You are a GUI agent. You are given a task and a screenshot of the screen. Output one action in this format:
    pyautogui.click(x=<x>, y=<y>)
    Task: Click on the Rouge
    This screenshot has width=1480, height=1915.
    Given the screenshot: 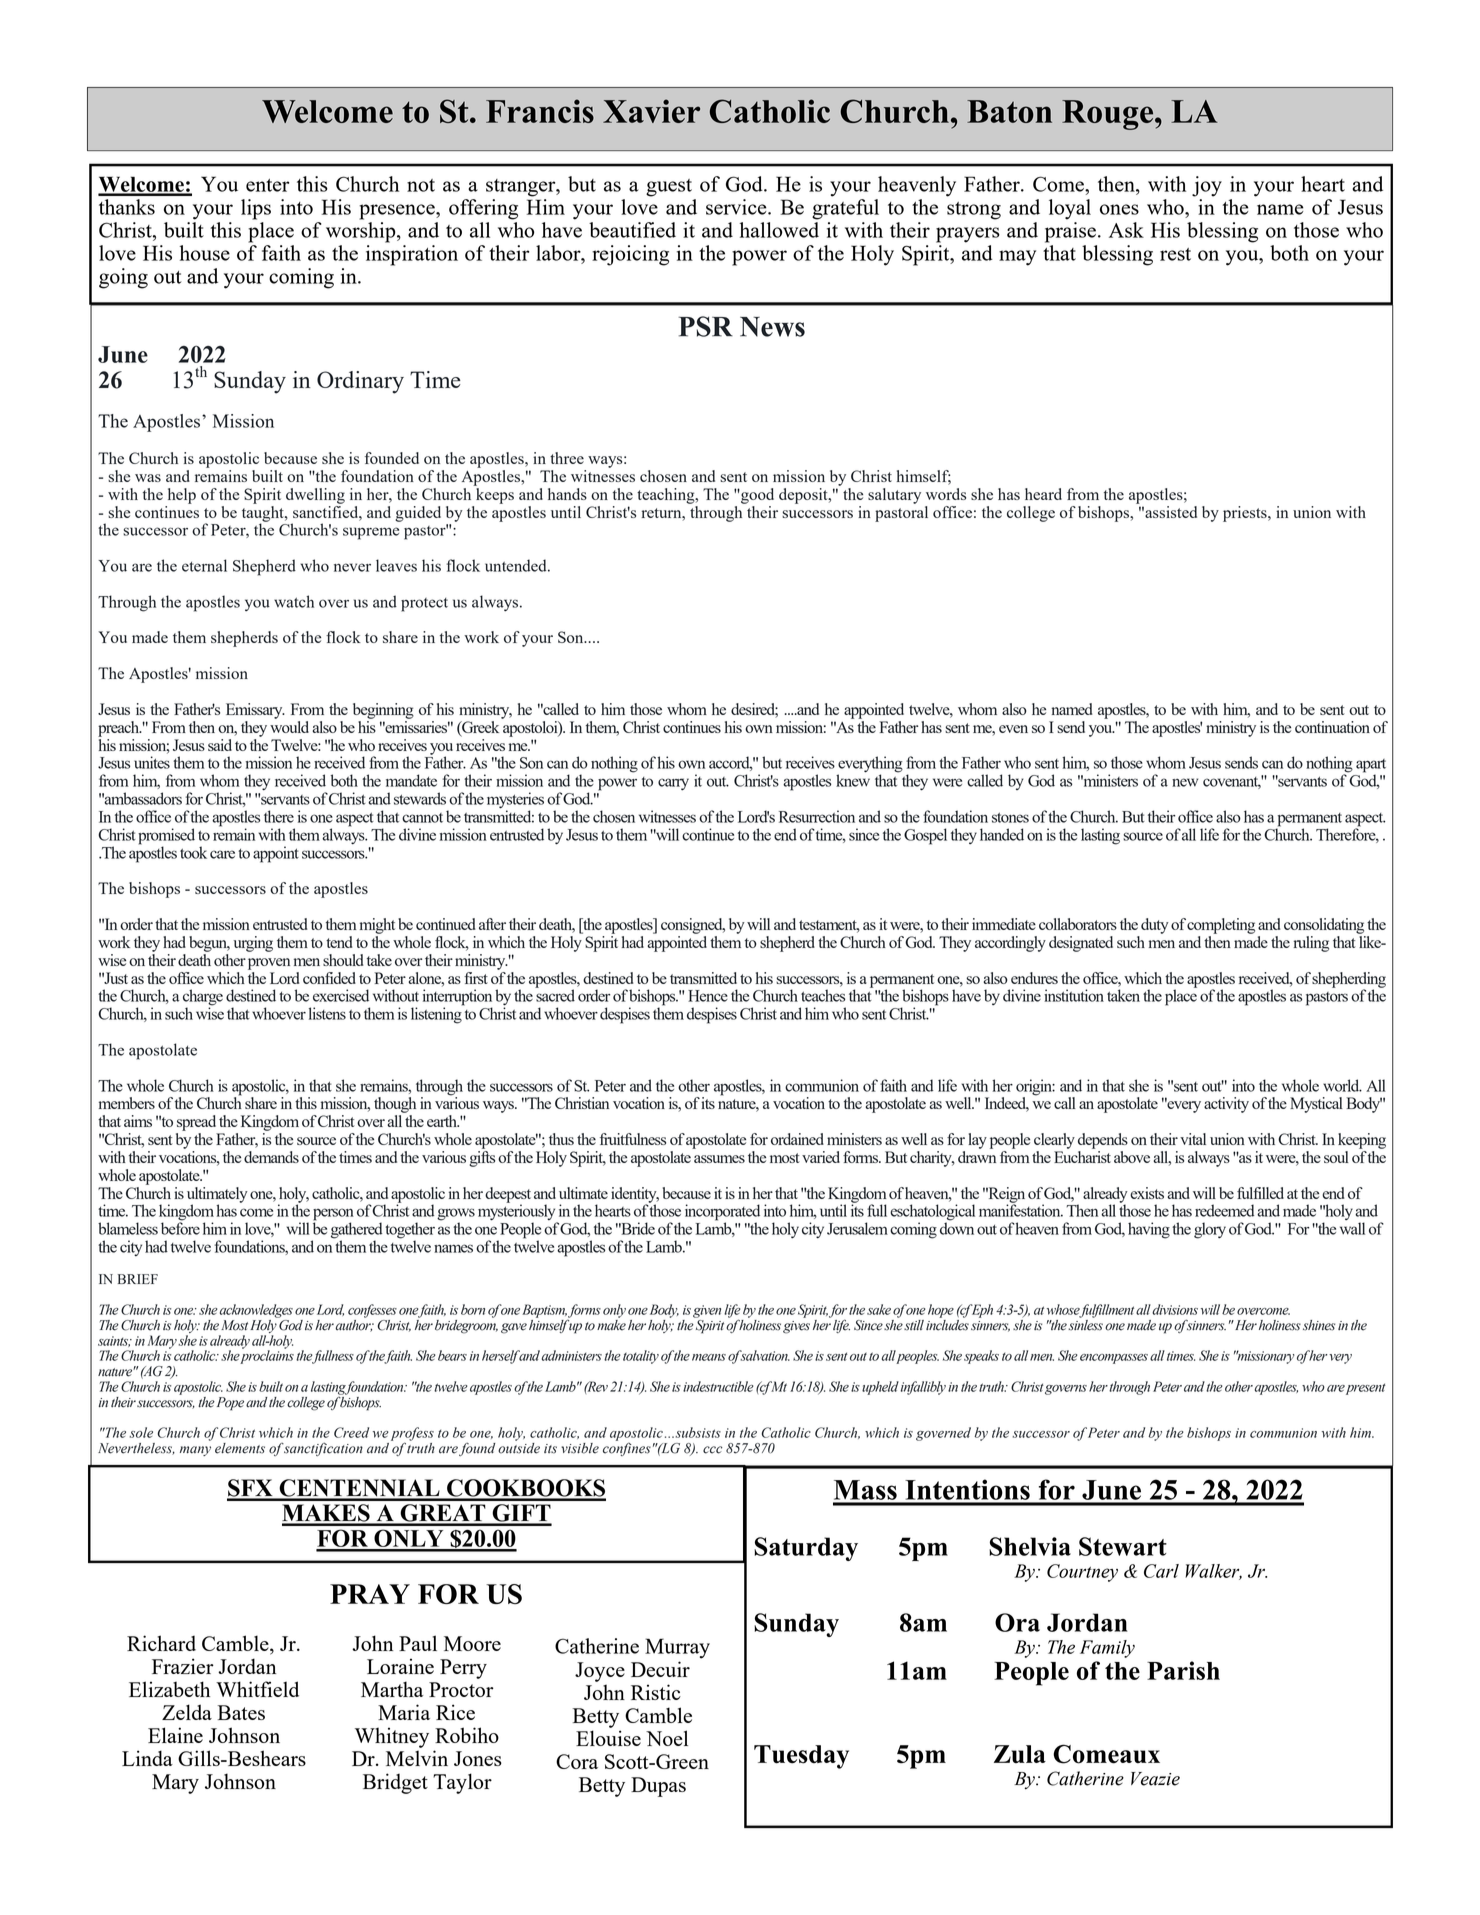 What is the action you would take?
    pyautogui.click(x=1109, y=115)
